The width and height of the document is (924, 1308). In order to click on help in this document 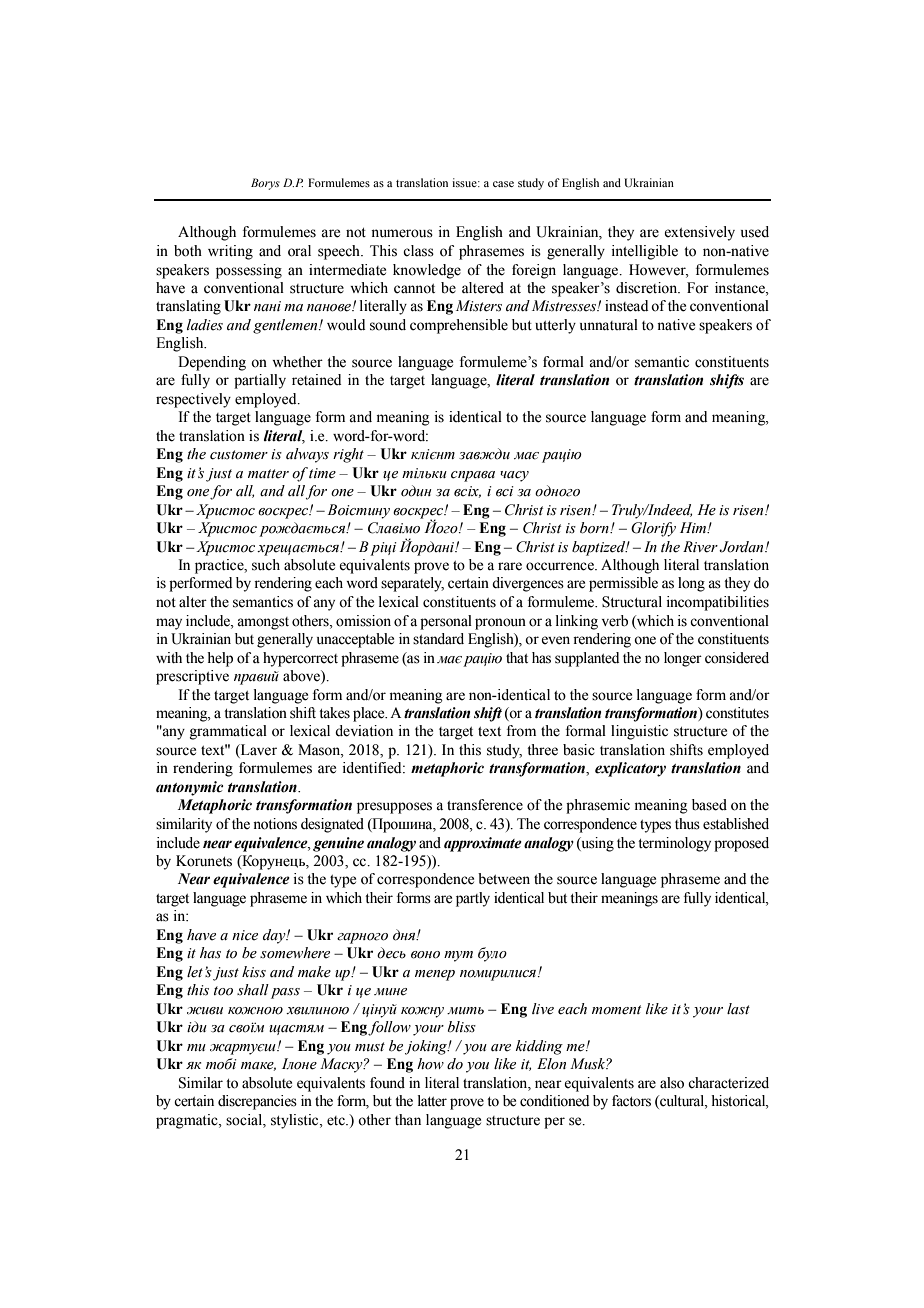, I will do `click(220, 659)`.
